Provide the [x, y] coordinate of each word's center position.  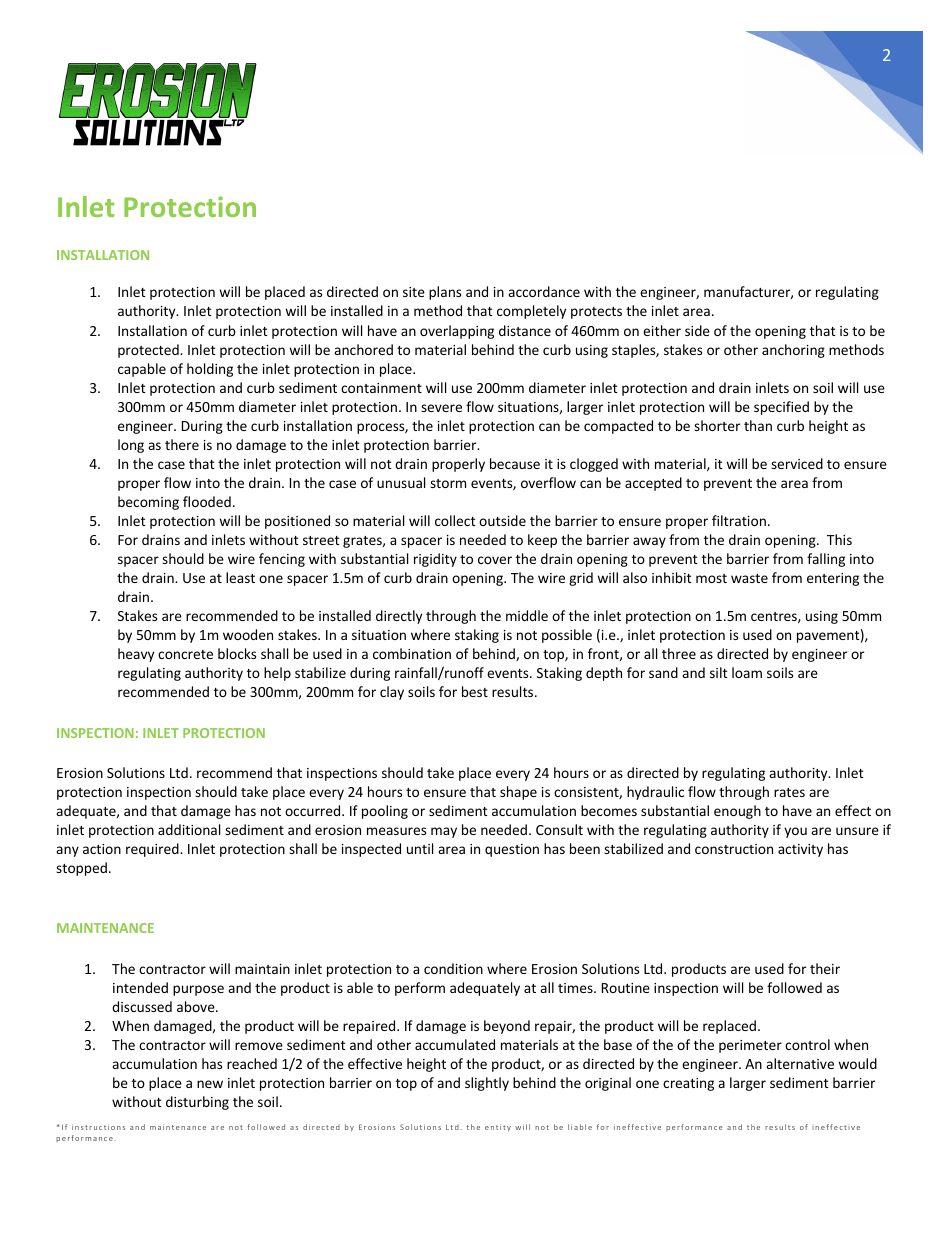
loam [747, 672]
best [475, 691]
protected [149, 351]
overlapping [457, 332]
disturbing [197, 1103]
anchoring [793, 351]
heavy [136, 655]
